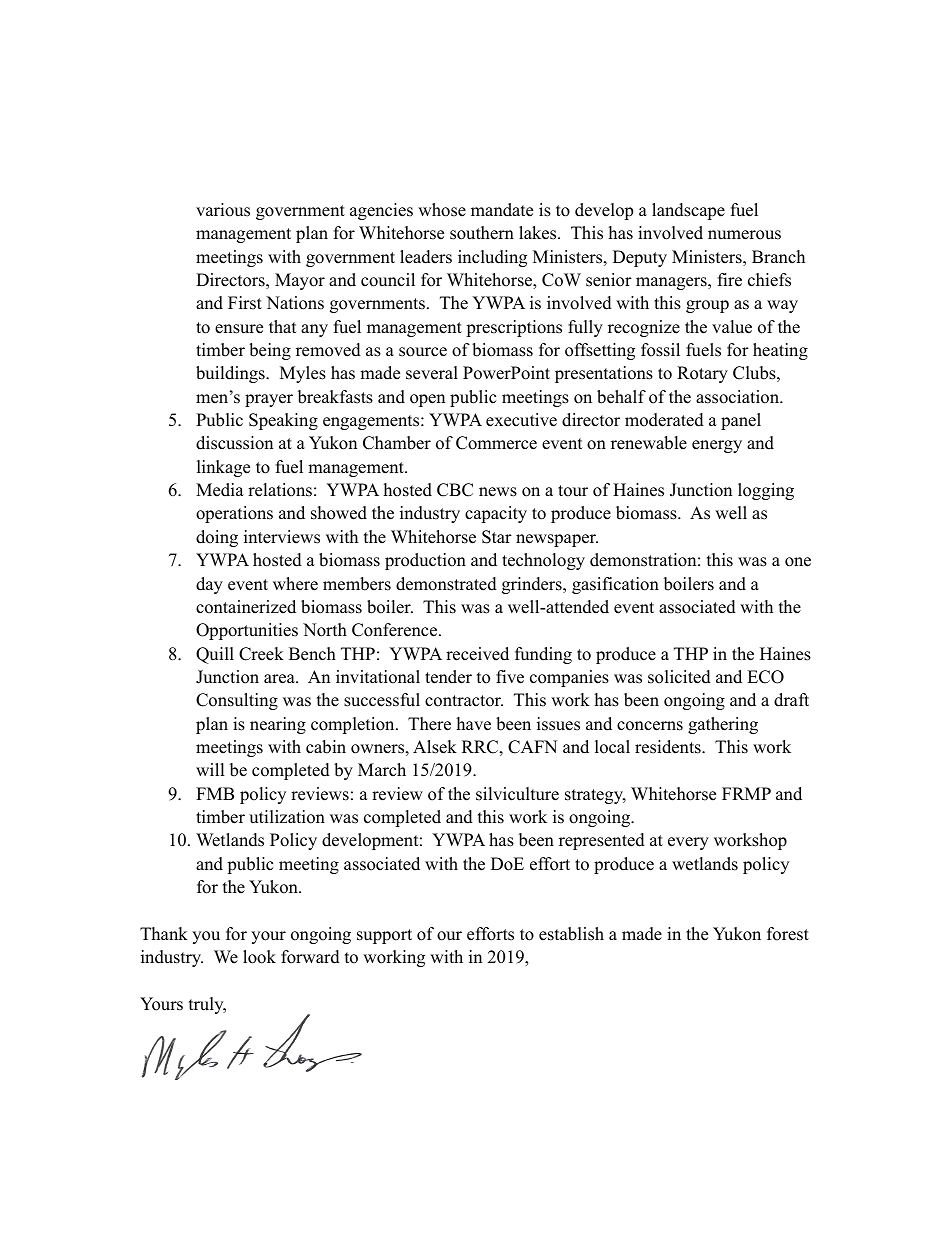  I want to click on Creek, so click(261, 654).
